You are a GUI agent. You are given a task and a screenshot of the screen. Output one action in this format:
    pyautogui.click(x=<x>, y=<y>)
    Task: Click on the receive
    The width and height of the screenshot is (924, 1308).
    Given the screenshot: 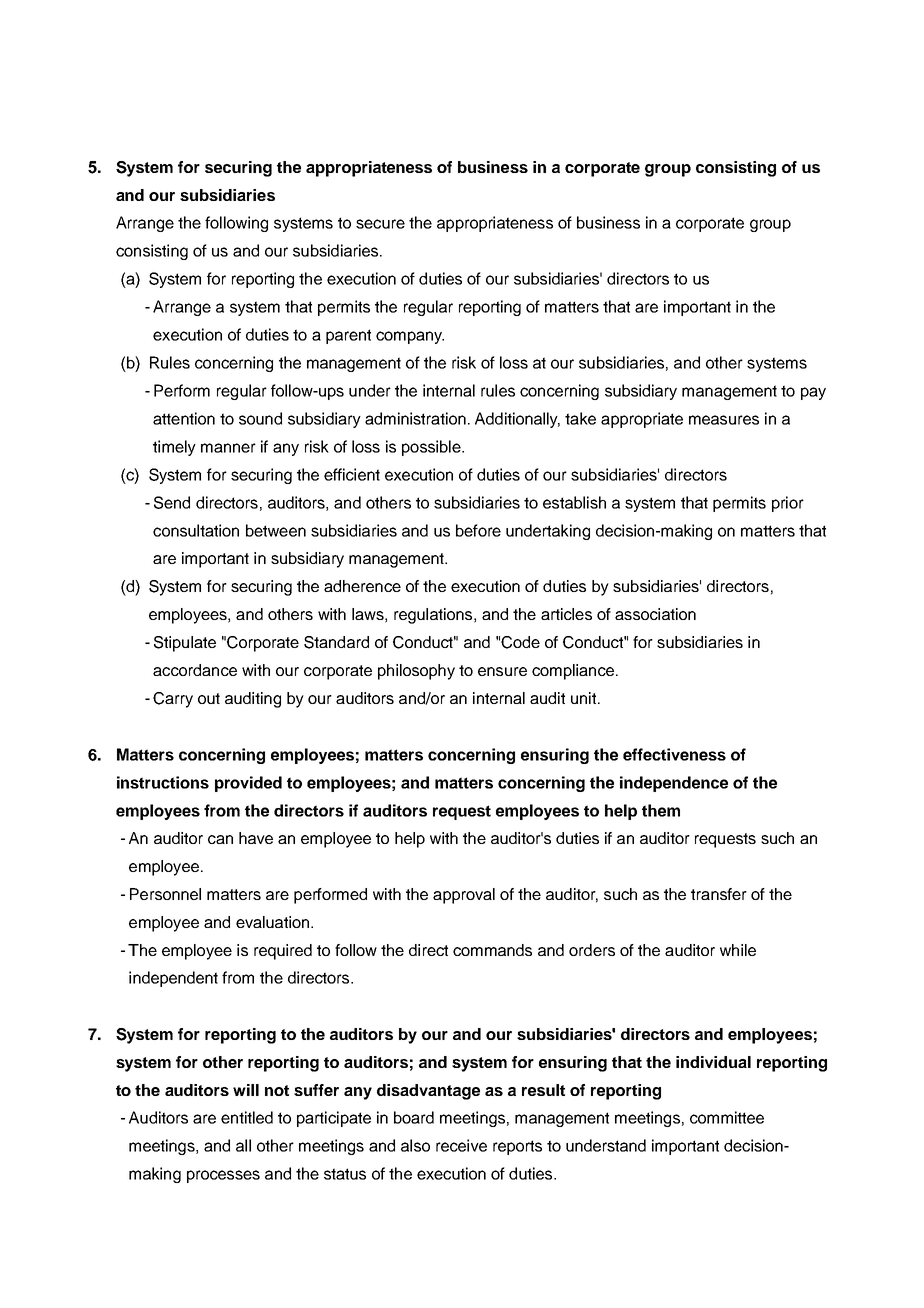 What is the action you would take?
    pyautogui.click(x=461, y=1145)
